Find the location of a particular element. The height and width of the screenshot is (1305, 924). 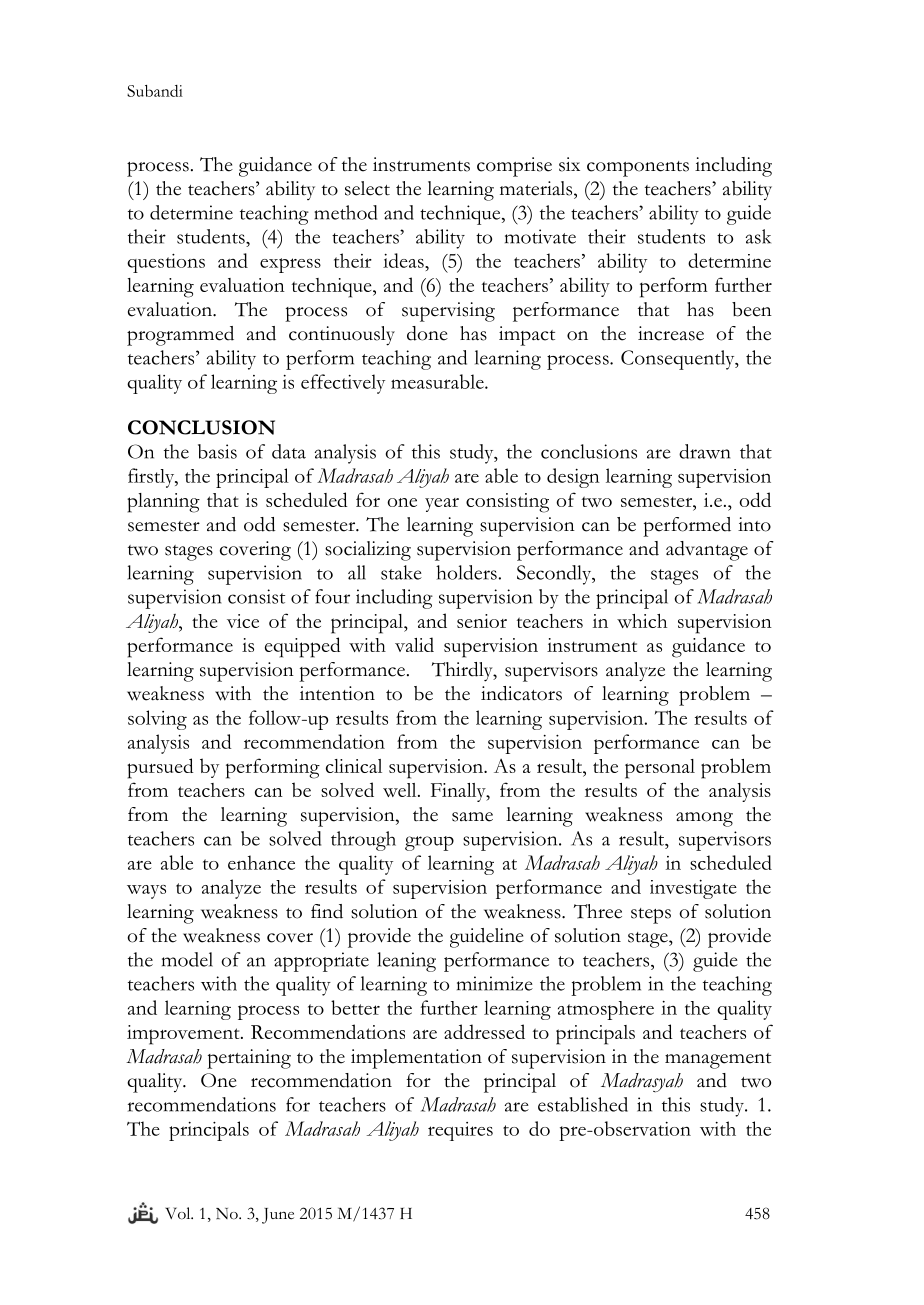

established is located at coordinates (583, 1104).
